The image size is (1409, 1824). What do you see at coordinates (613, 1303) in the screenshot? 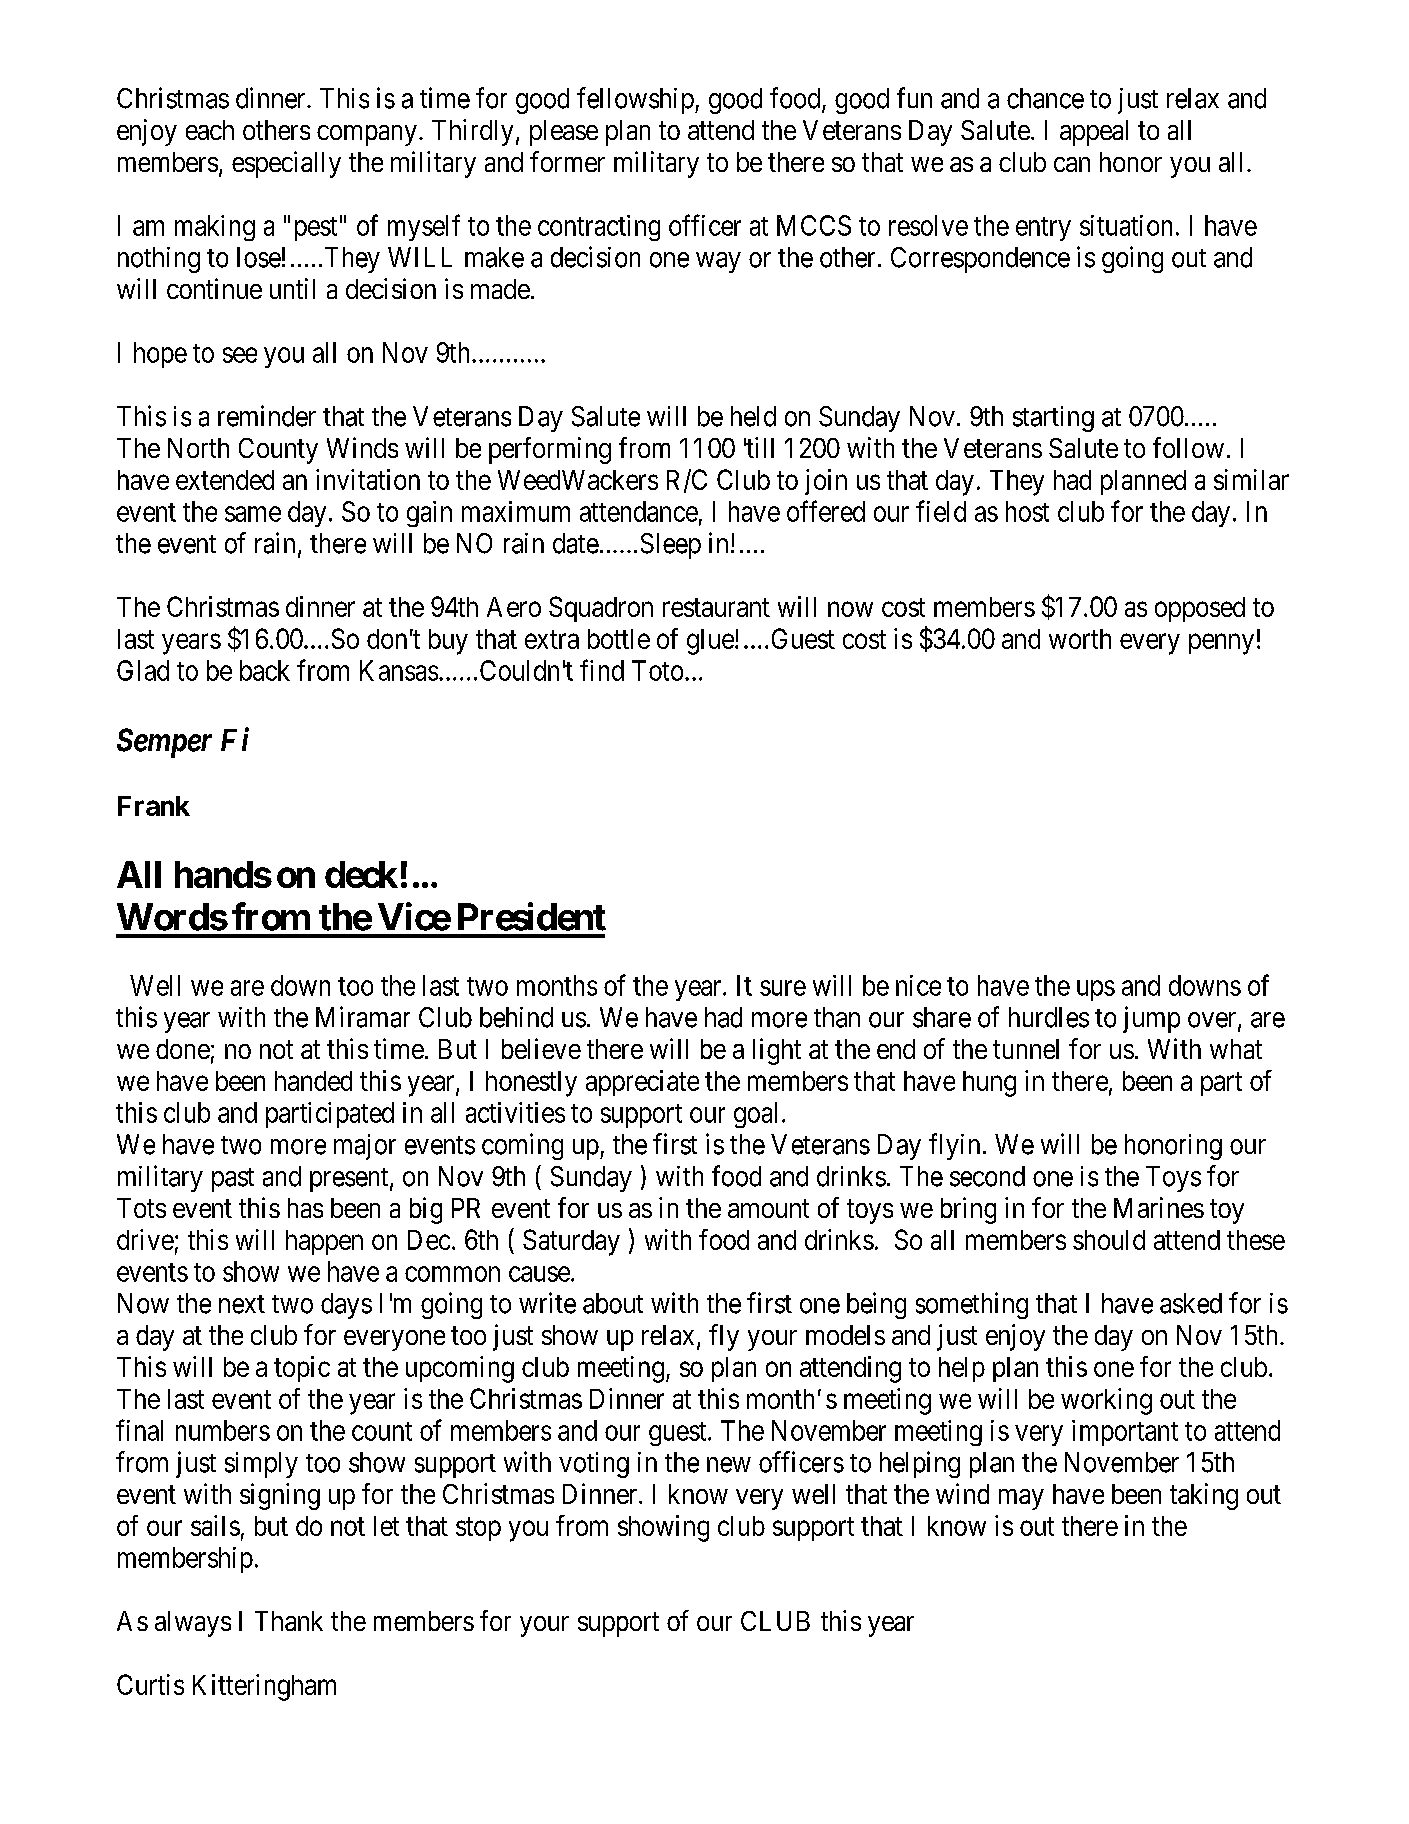
I see `about` at bounding box center [613, 1303].
